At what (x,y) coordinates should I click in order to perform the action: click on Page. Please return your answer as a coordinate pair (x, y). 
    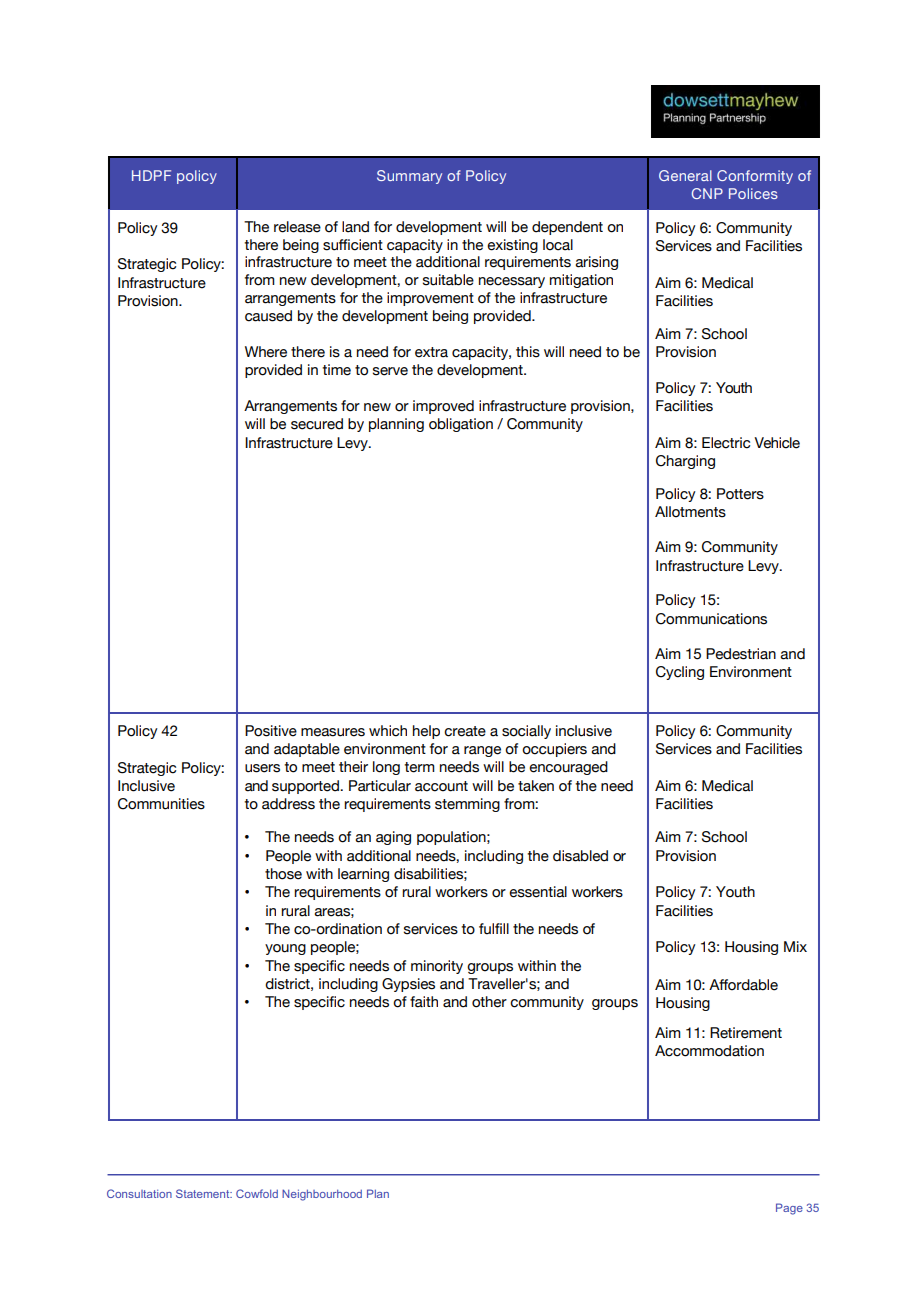
    Looking at the image, I should click on (789, 1209).
